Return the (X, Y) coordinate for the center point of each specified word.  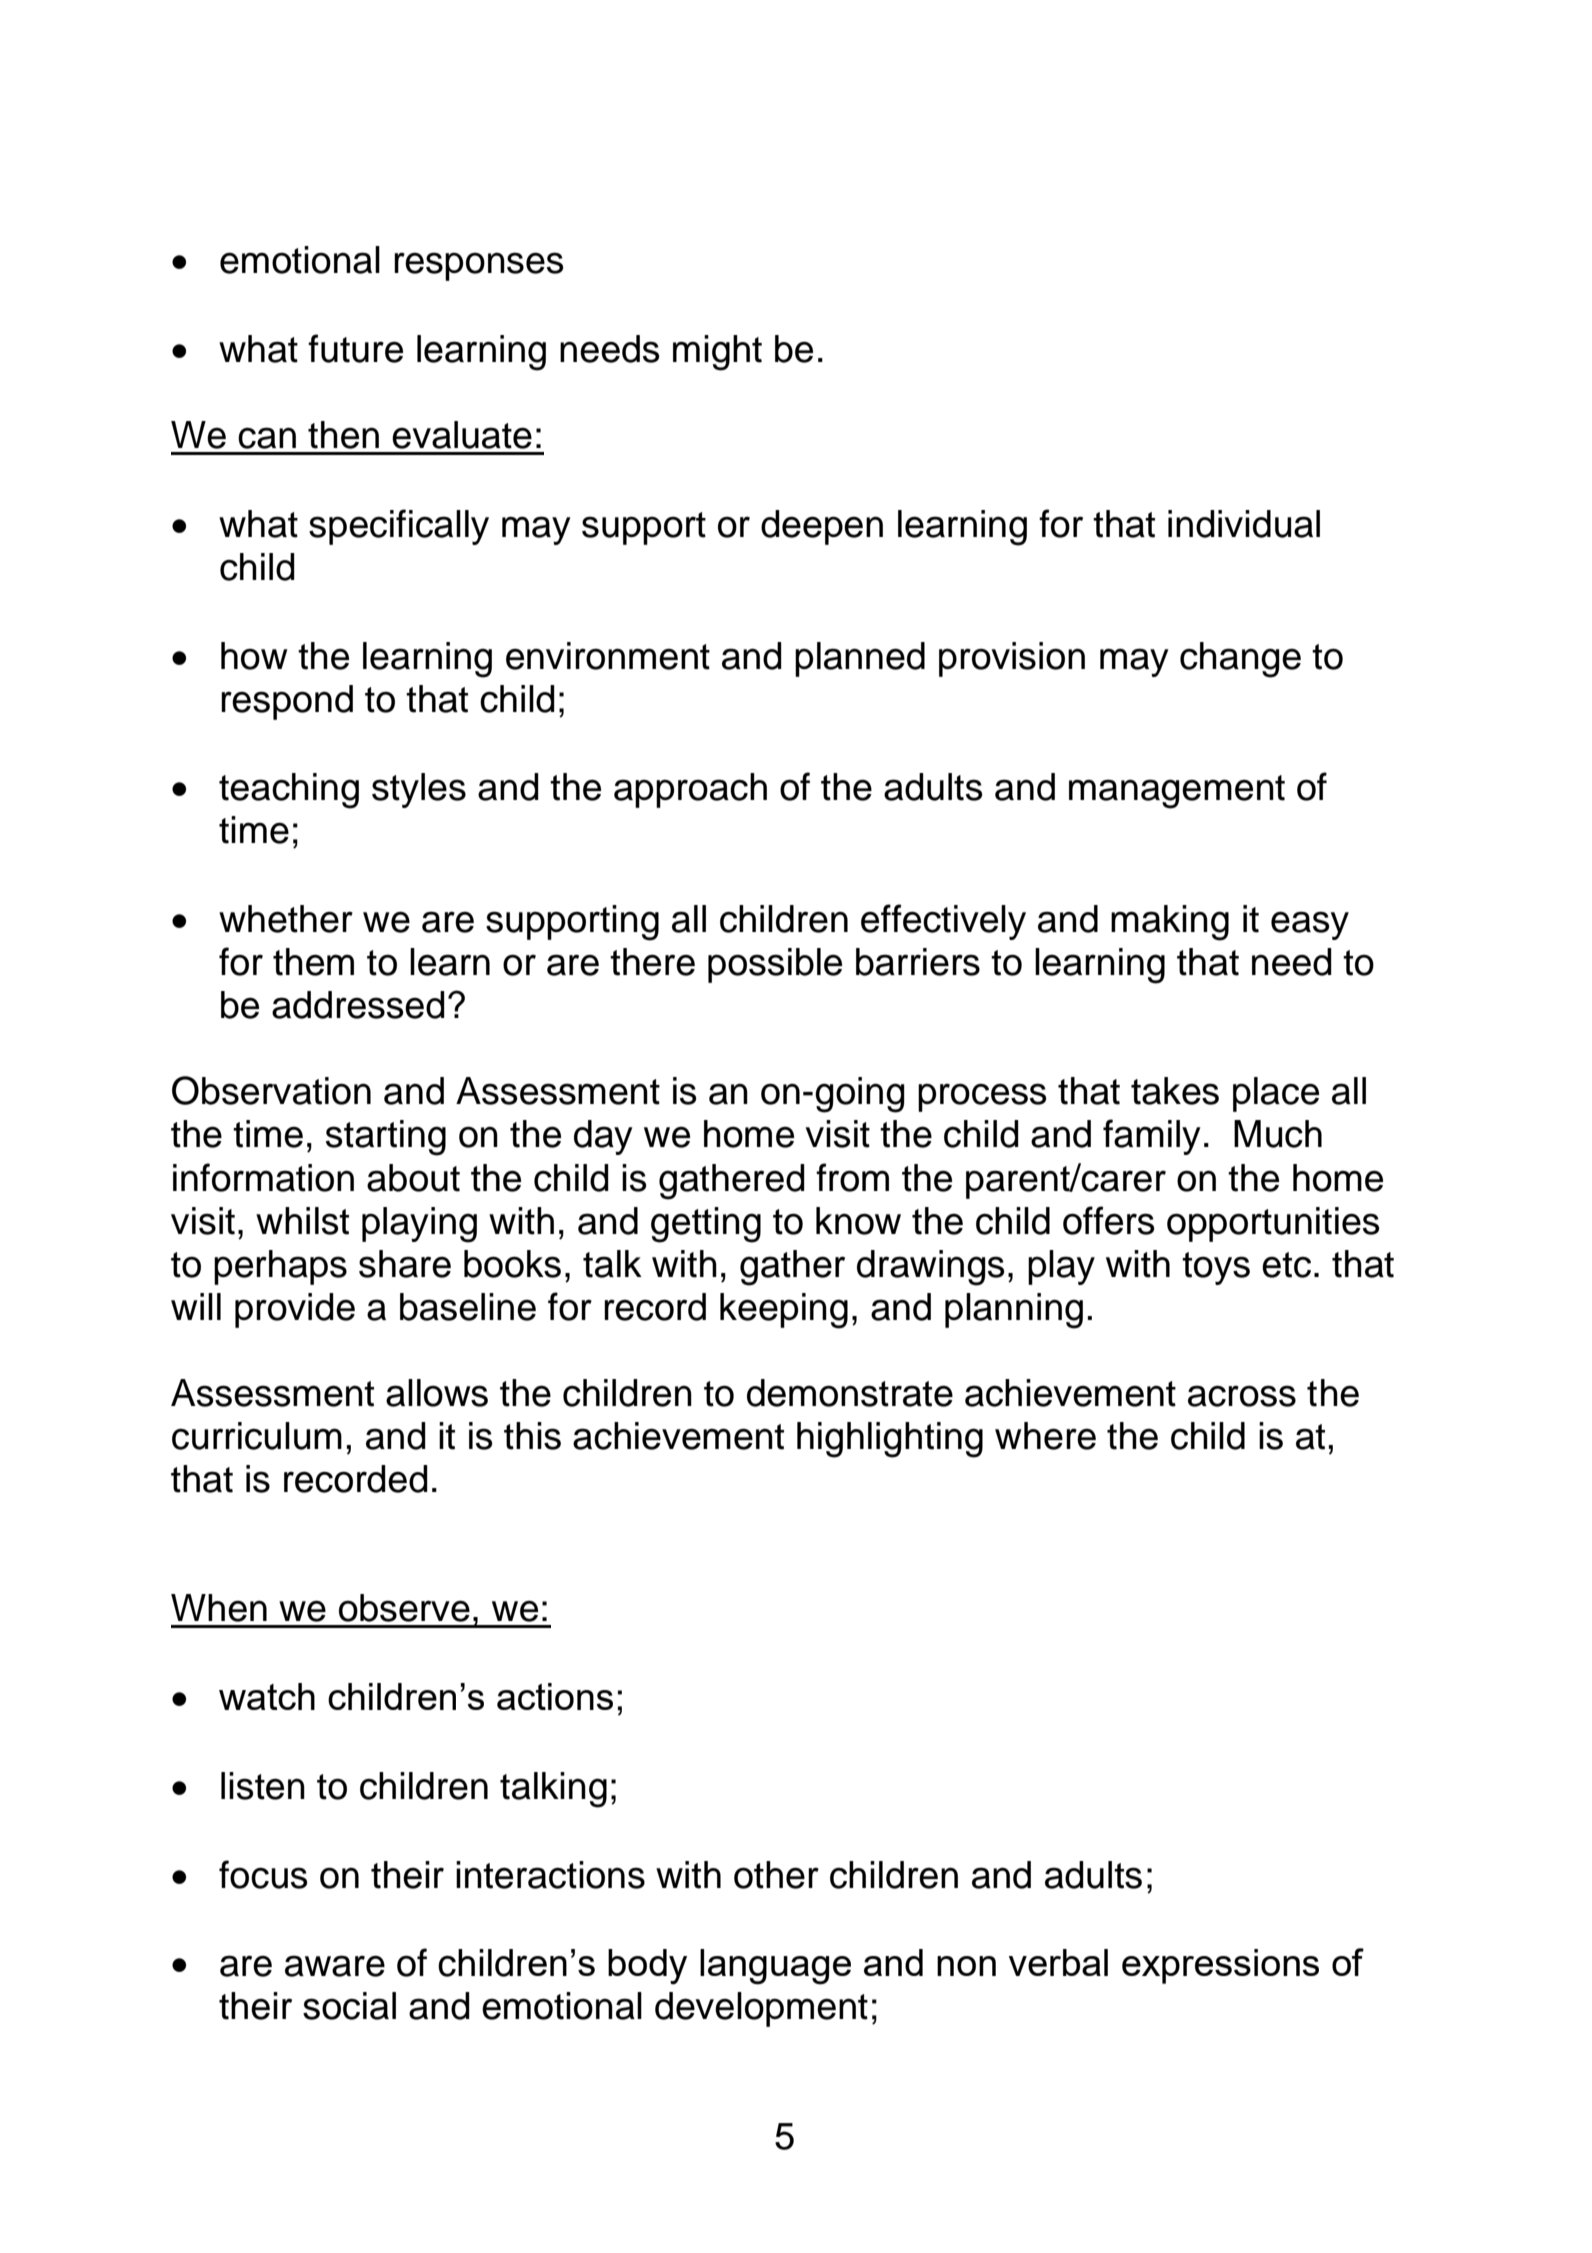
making (1170, 923)
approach (690, 790)
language (775, 1967)
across (1242, 1396)
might (717, 353)
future (355, 348)
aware (335, 1966)
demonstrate (850, 1393)
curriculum (257, 1436)
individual (1244, 524)
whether (286, 919)
